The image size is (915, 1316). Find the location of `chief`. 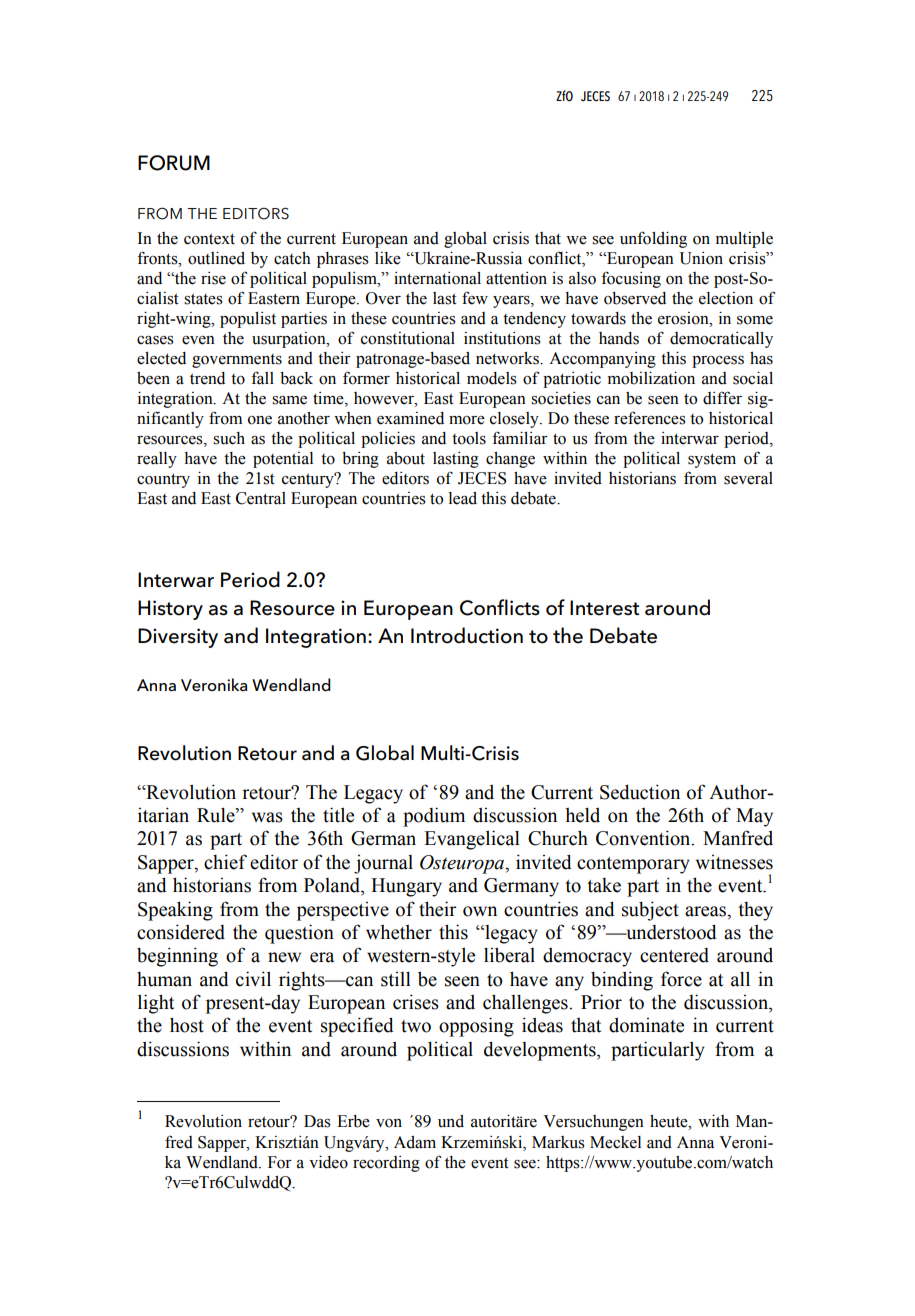

chief is located at coordinates (225, 862).
